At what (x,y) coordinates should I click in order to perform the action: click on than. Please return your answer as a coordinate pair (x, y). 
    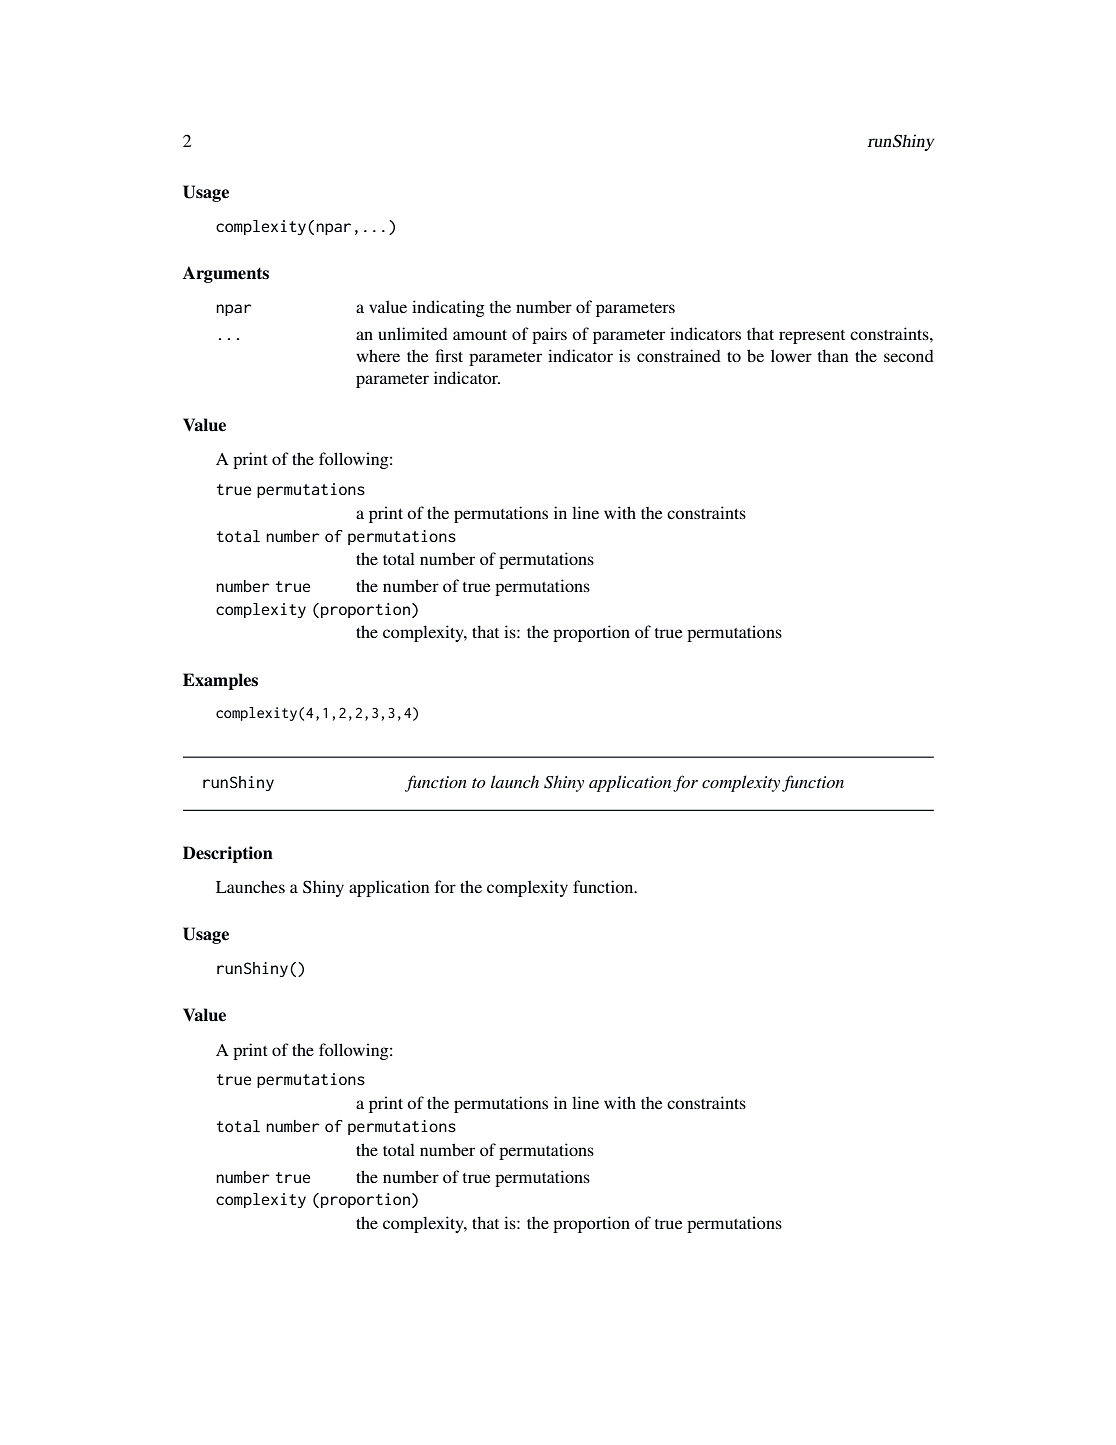
    Looking at the image, I should click on (833, 355).
